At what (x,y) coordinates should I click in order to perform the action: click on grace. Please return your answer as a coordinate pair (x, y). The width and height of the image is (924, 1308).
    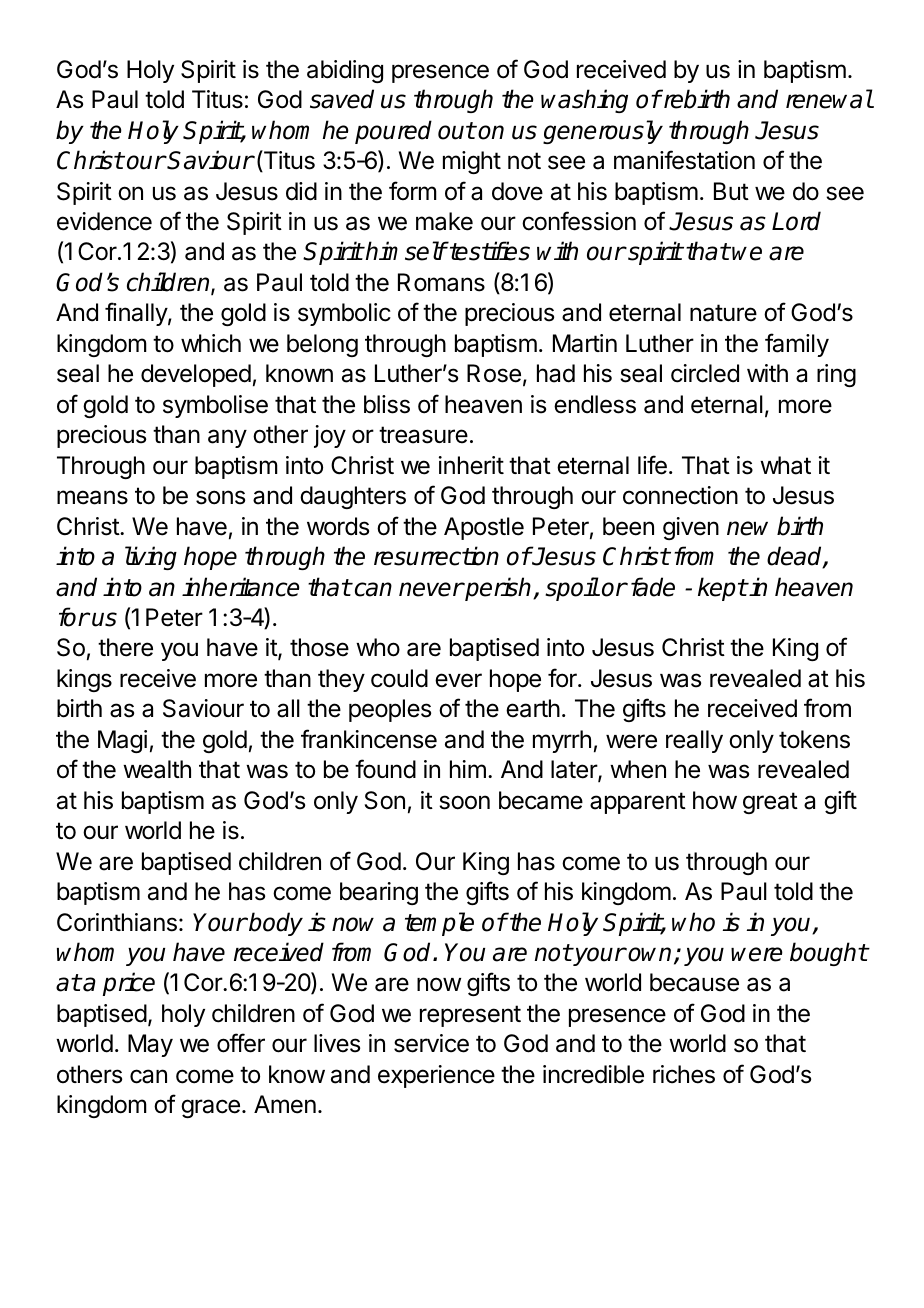
    Looking at the image, I should click on (210, 1108).
